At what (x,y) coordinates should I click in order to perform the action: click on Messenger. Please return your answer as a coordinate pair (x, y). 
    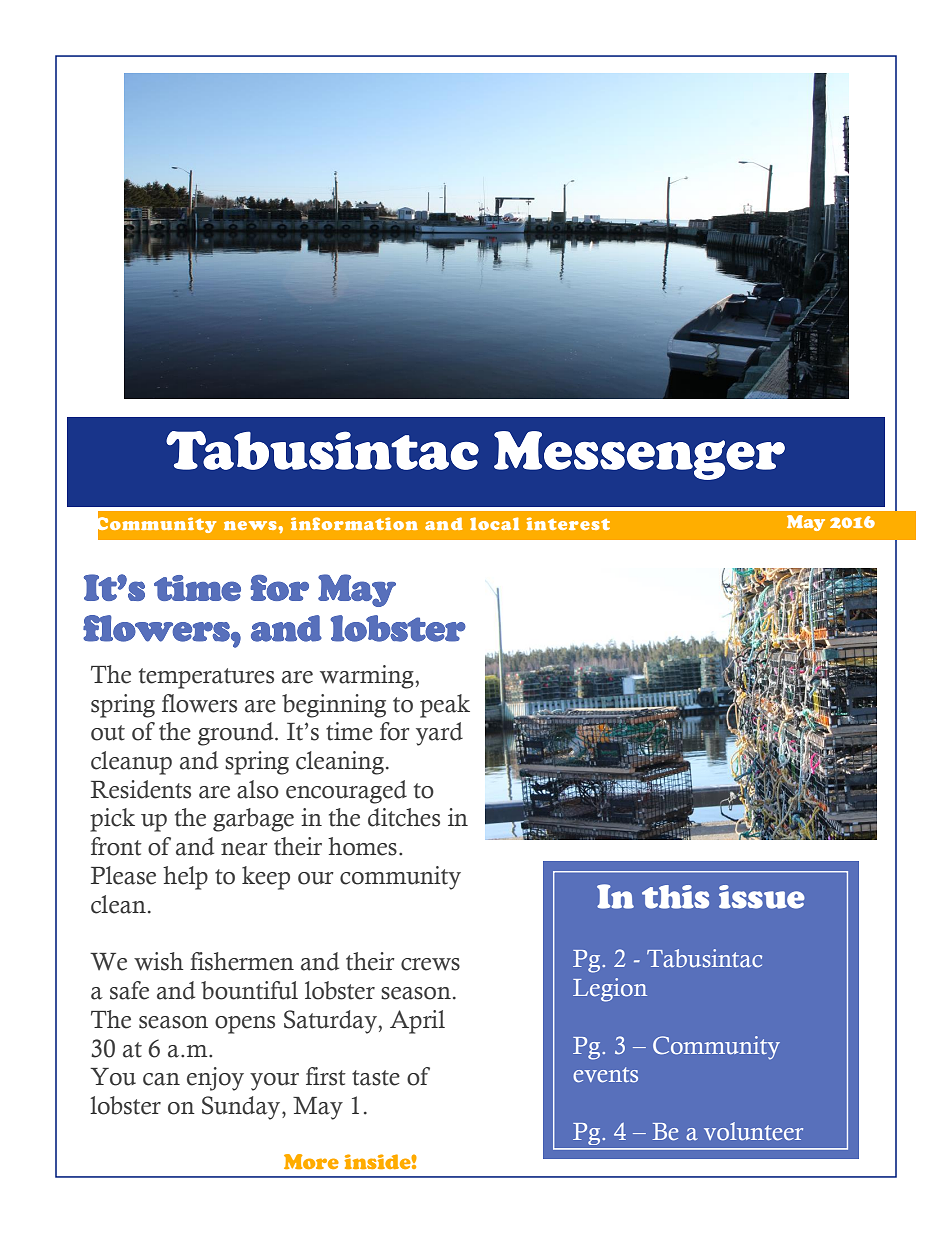
    Looking at the image, I should click on (639, 455).
